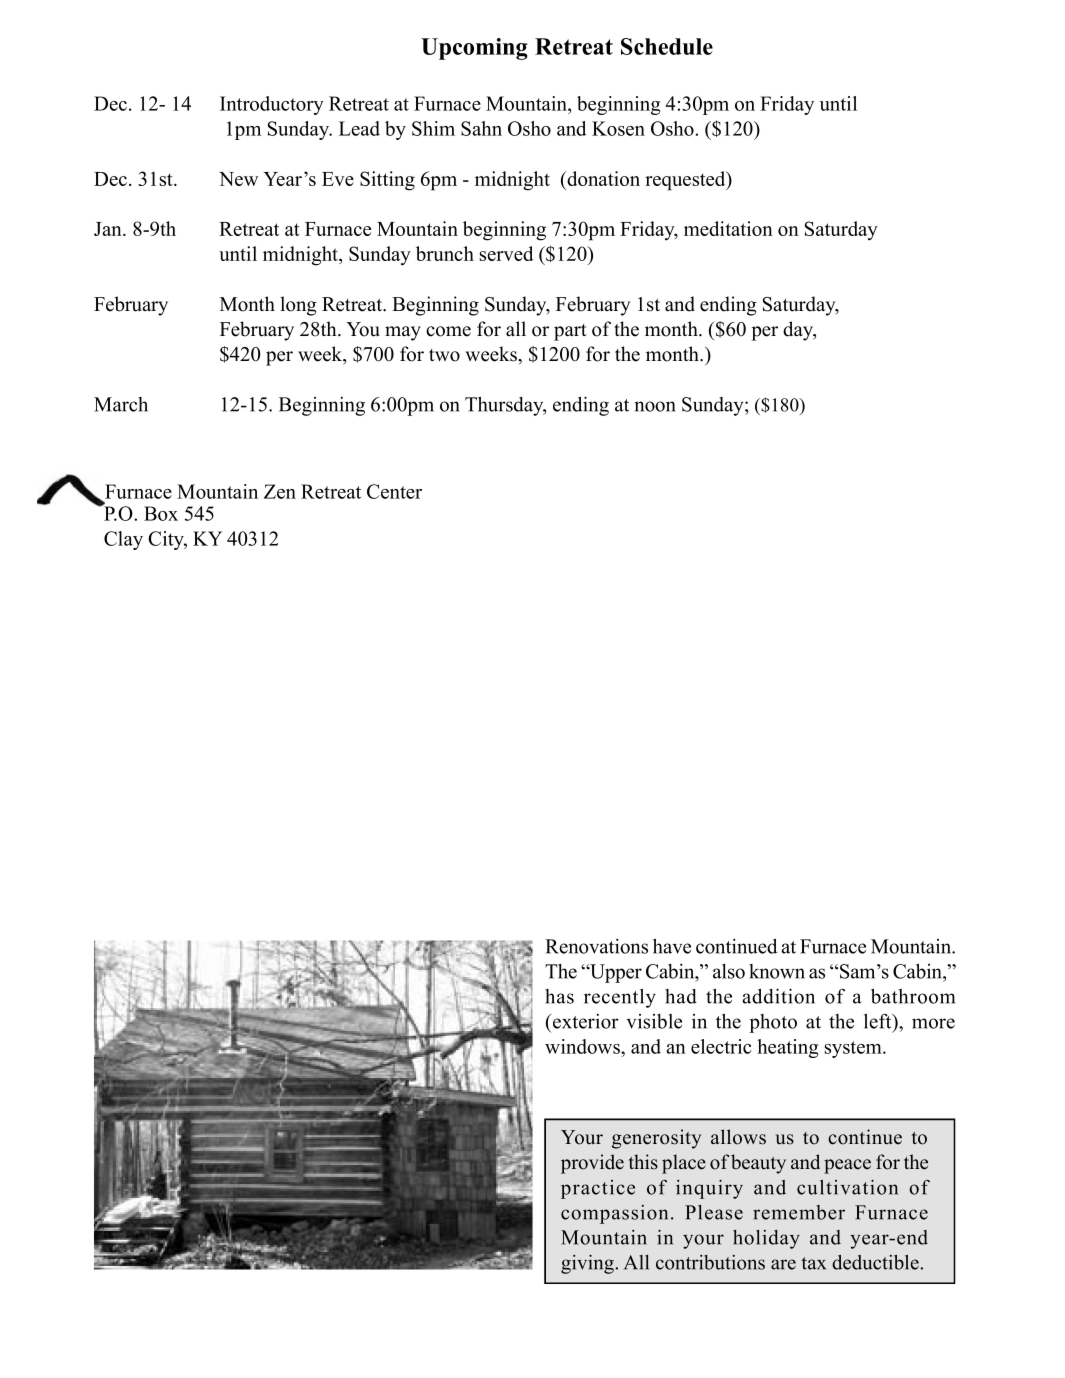 The width and height of the screenshot is (1065, 1378). I want to click on giving, so click(588, 1264).
